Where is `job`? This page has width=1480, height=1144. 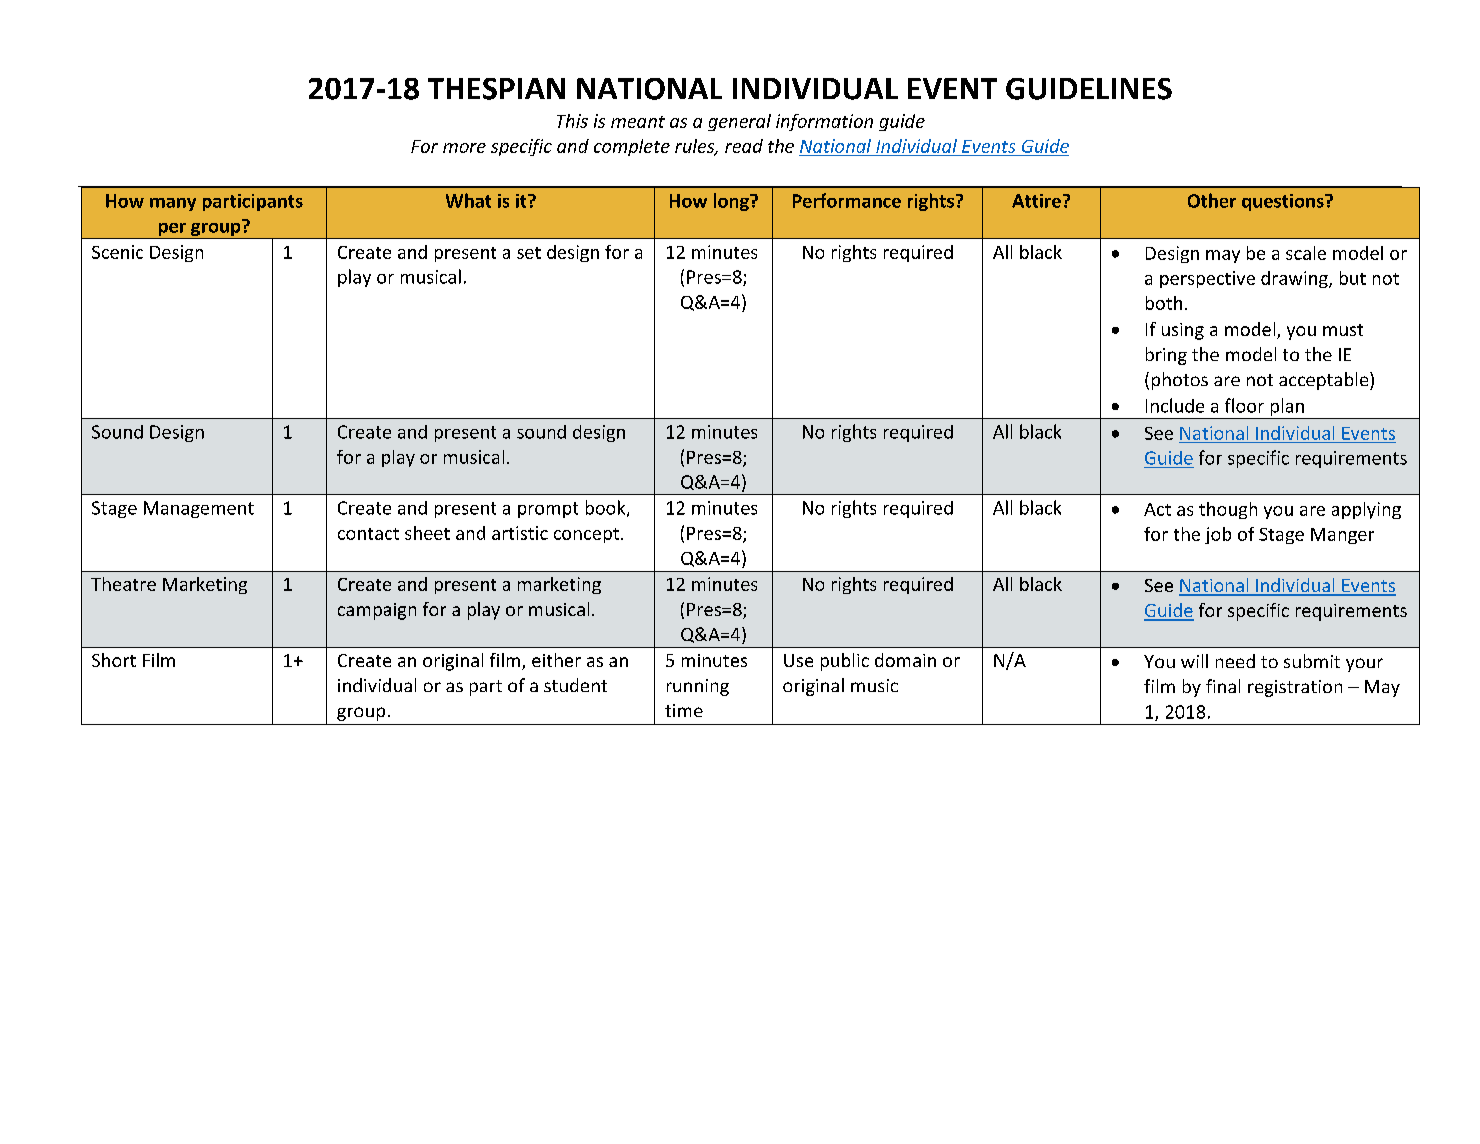 job is located at coordinates (1218, 535).
